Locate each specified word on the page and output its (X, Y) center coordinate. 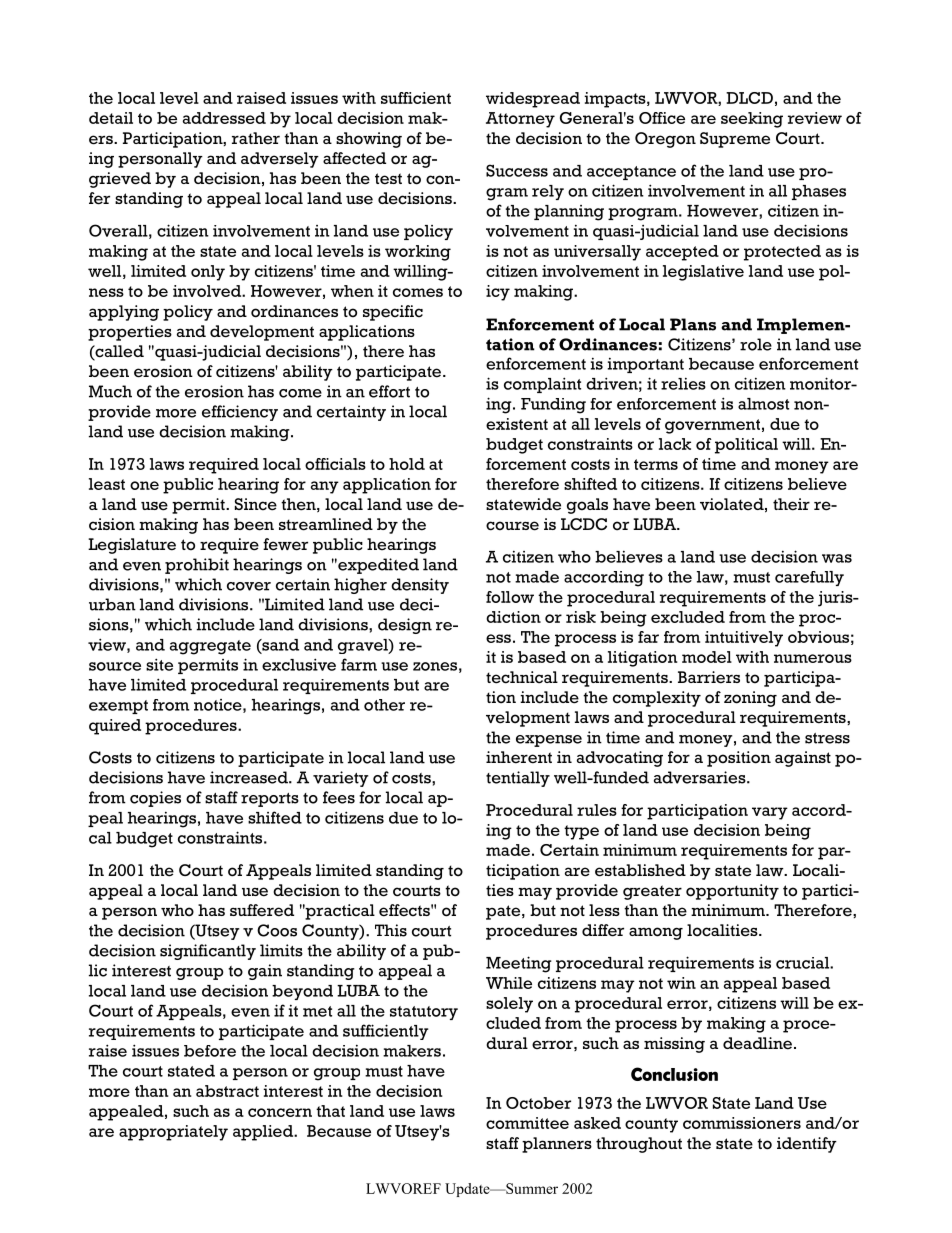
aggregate (210, 647)
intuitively (744, 639)
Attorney (520, 120)
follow (510, 597)
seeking (752, 120)
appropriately (173, 1133)
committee (527, 1123)
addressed (224, 118)
